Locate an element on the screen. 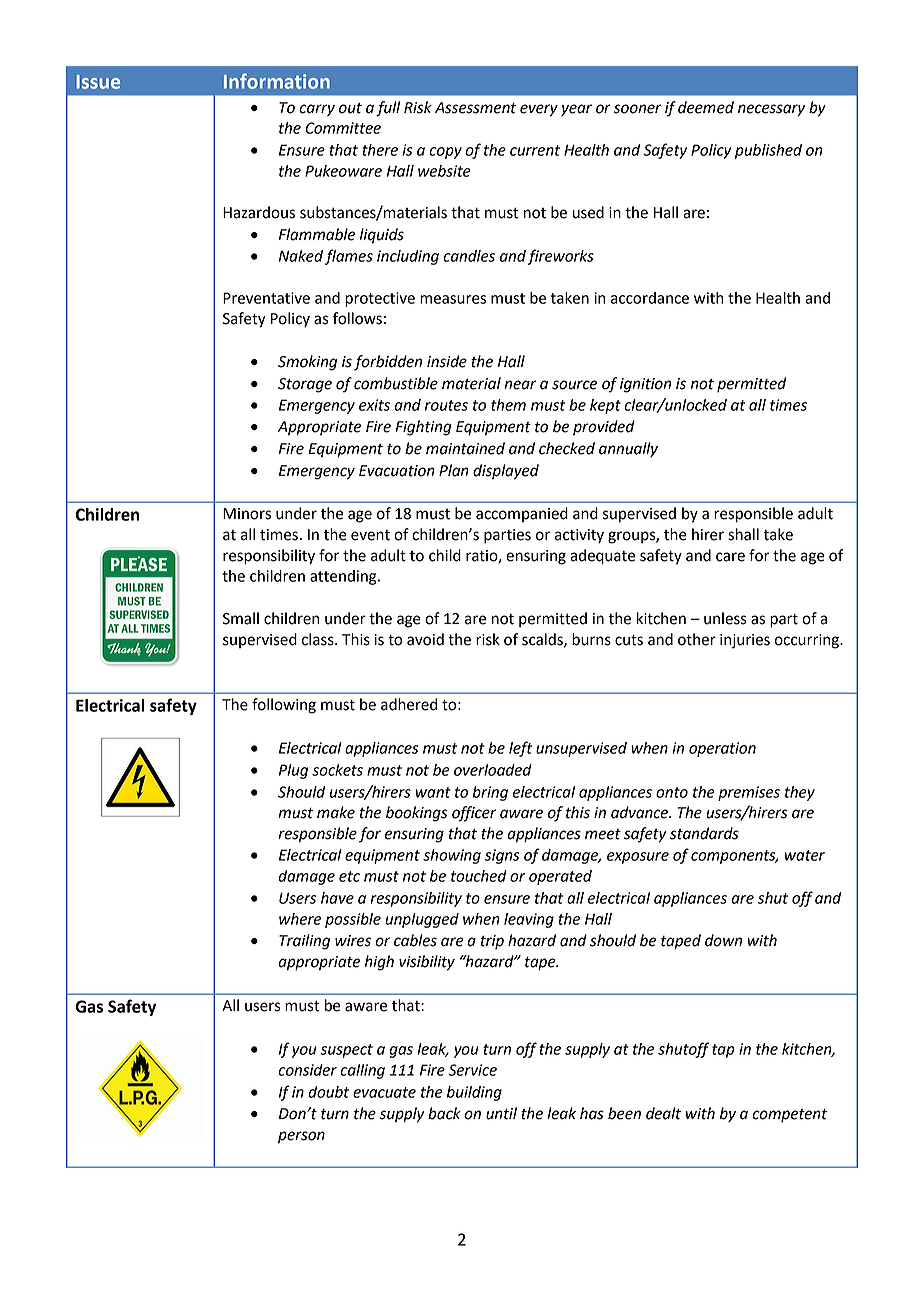 The image size is (924, 1308). avoid is located at coordinates (425, 639).
